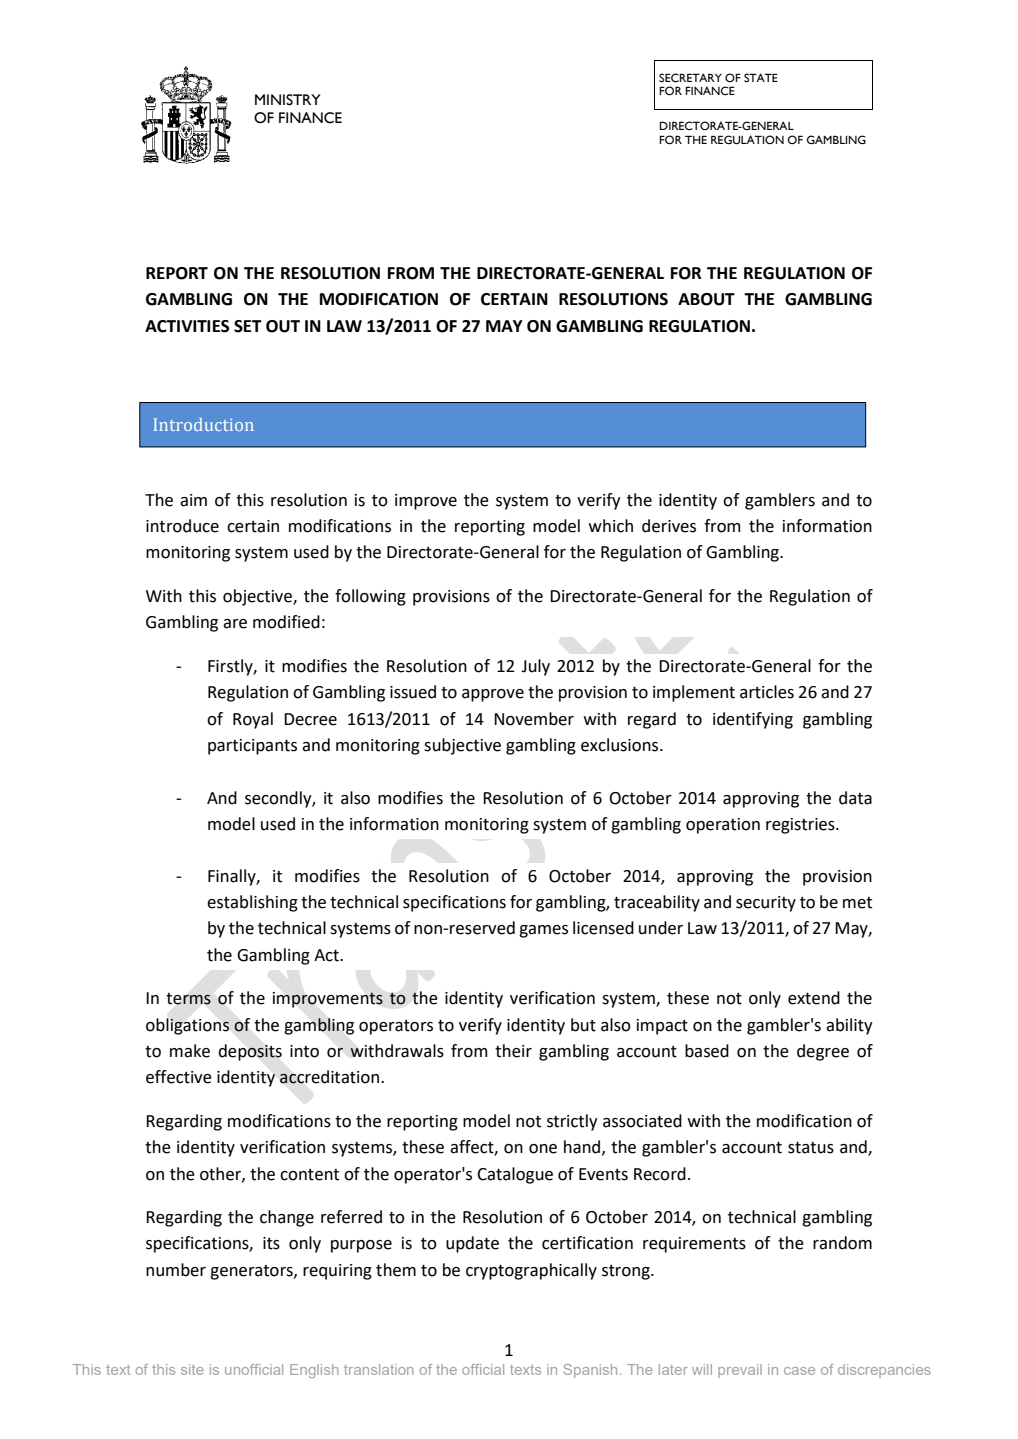 The image size is (1018, 1439). What do you see at coordinates (753, 720) in the document?
I see `identifying` at bounding box center [753, 720].
